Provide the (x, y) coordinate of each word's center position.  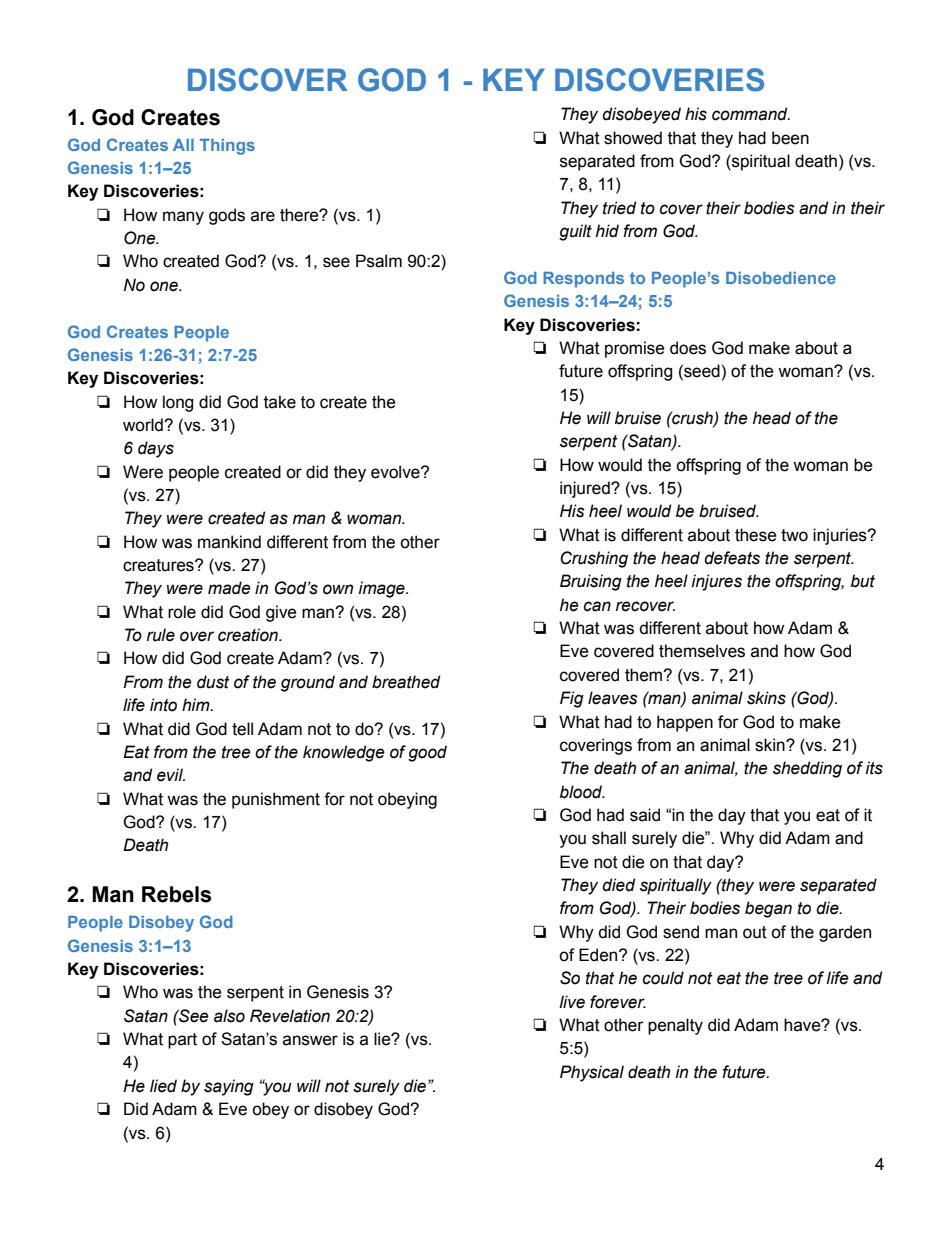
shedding (807, 769)
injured (586, 489)
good (427, 753)
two (794, 535)
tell (242, 729)
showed (633, 138)
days (156, 449)
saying (229, 1087)
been (790, 138)
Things (227, 147)
